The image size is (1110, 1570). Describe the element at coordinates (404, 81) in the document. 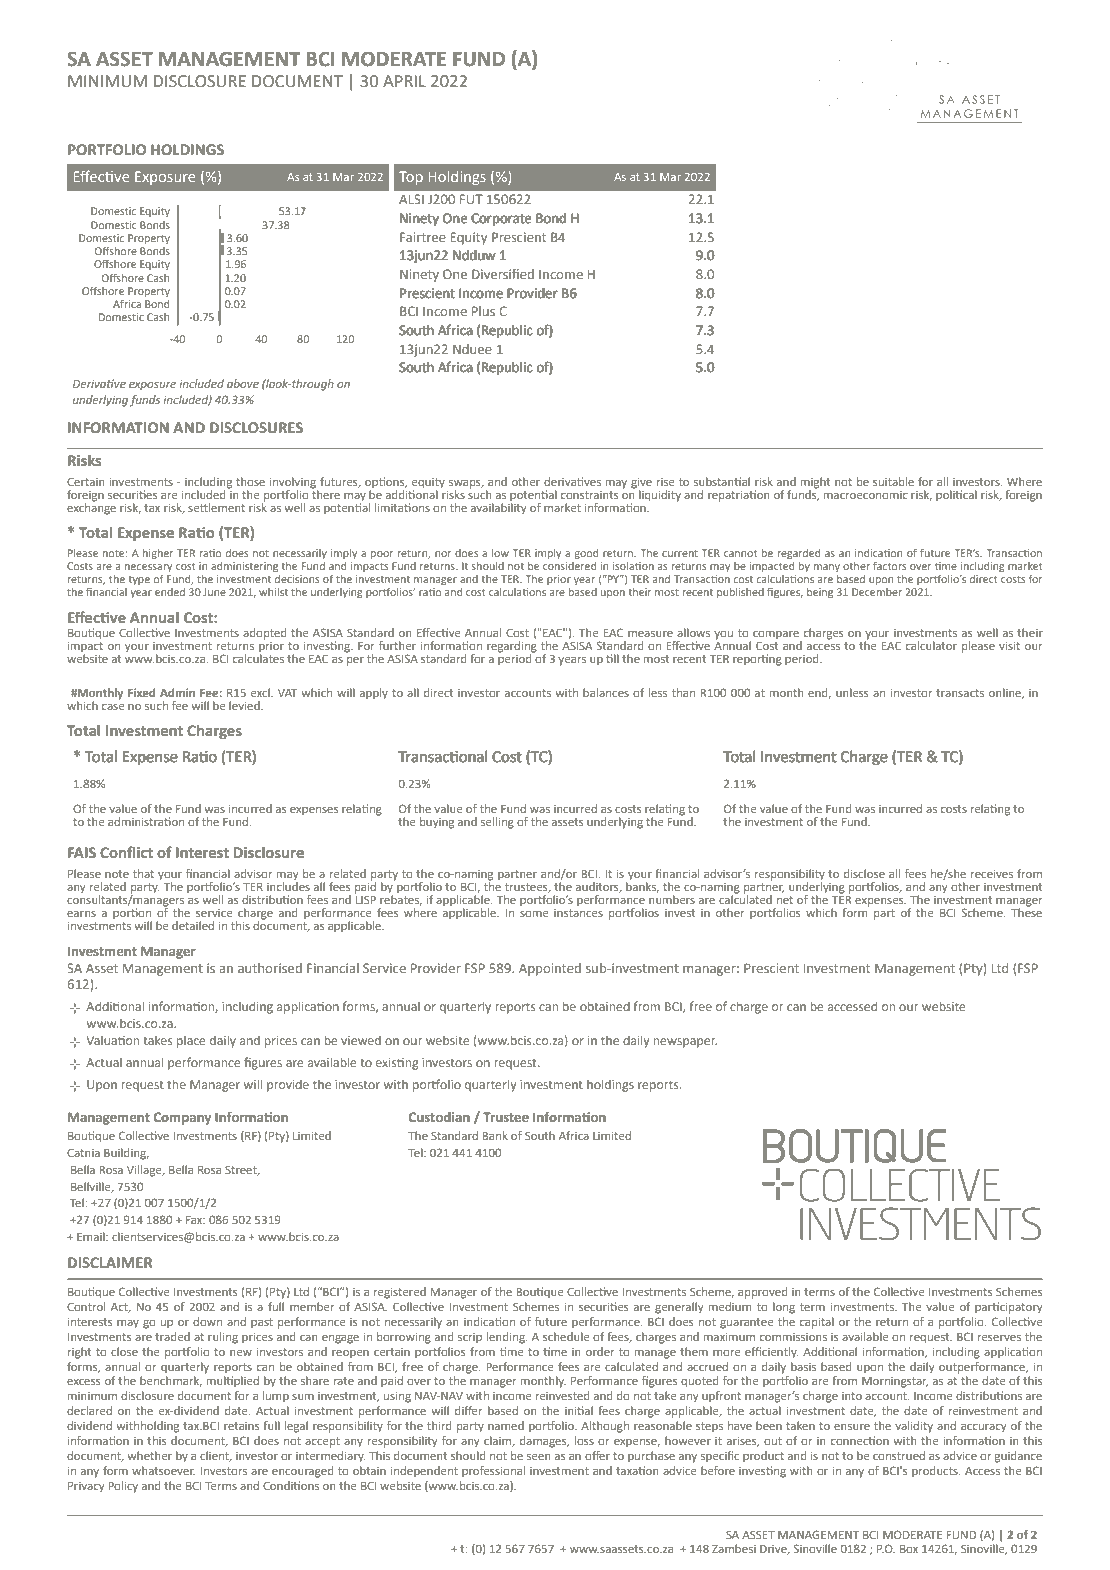

I see `APRIL` at that location.
